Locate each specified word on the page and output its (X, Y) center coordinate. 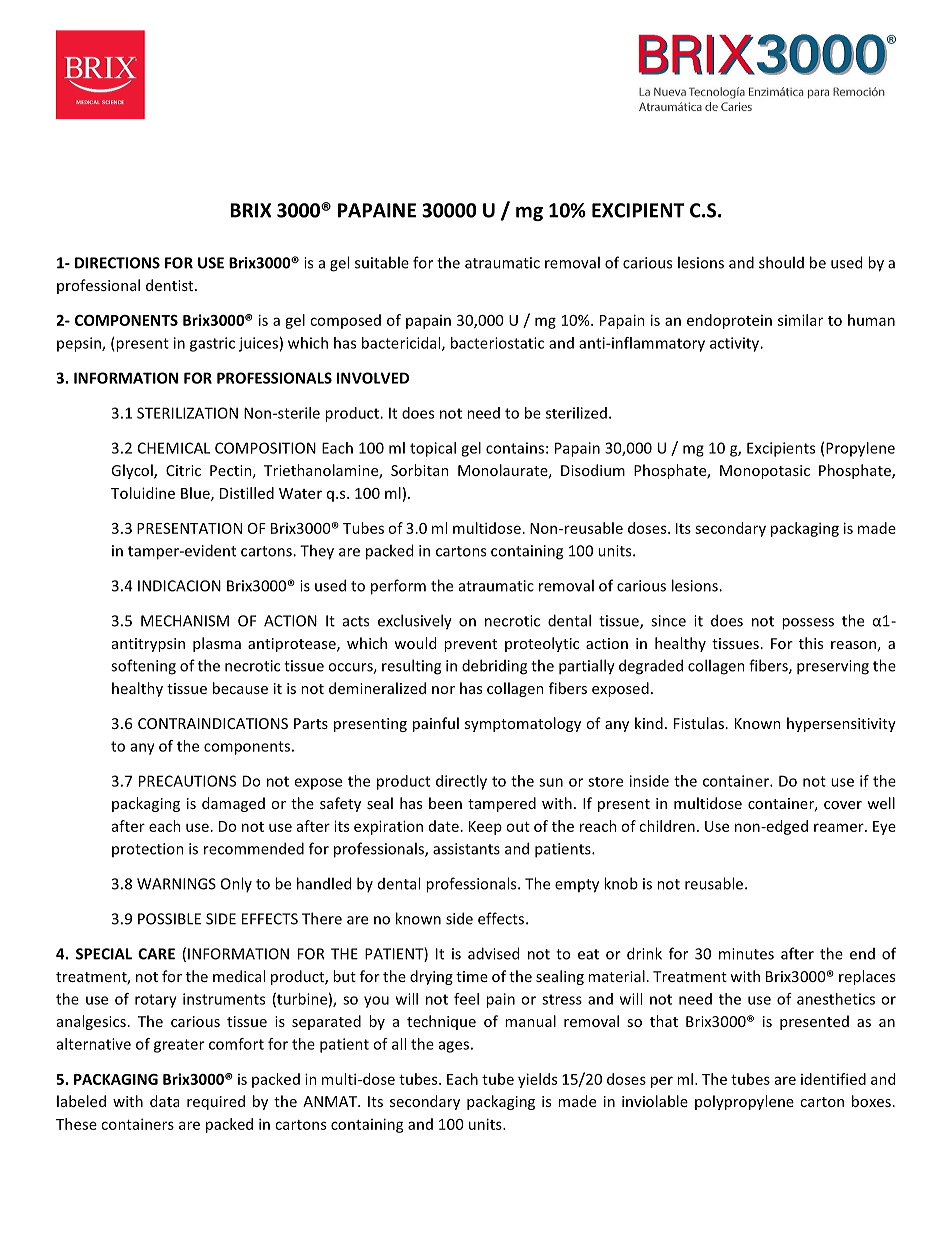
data (164, 1101)
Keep (485, 828)
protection (148, 850)
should (781, 262)
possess (808, 624)
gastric (212, 344)
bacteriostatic (497, 343)
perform (398, 587)
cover (843, 805)
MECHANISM (185, 621)
